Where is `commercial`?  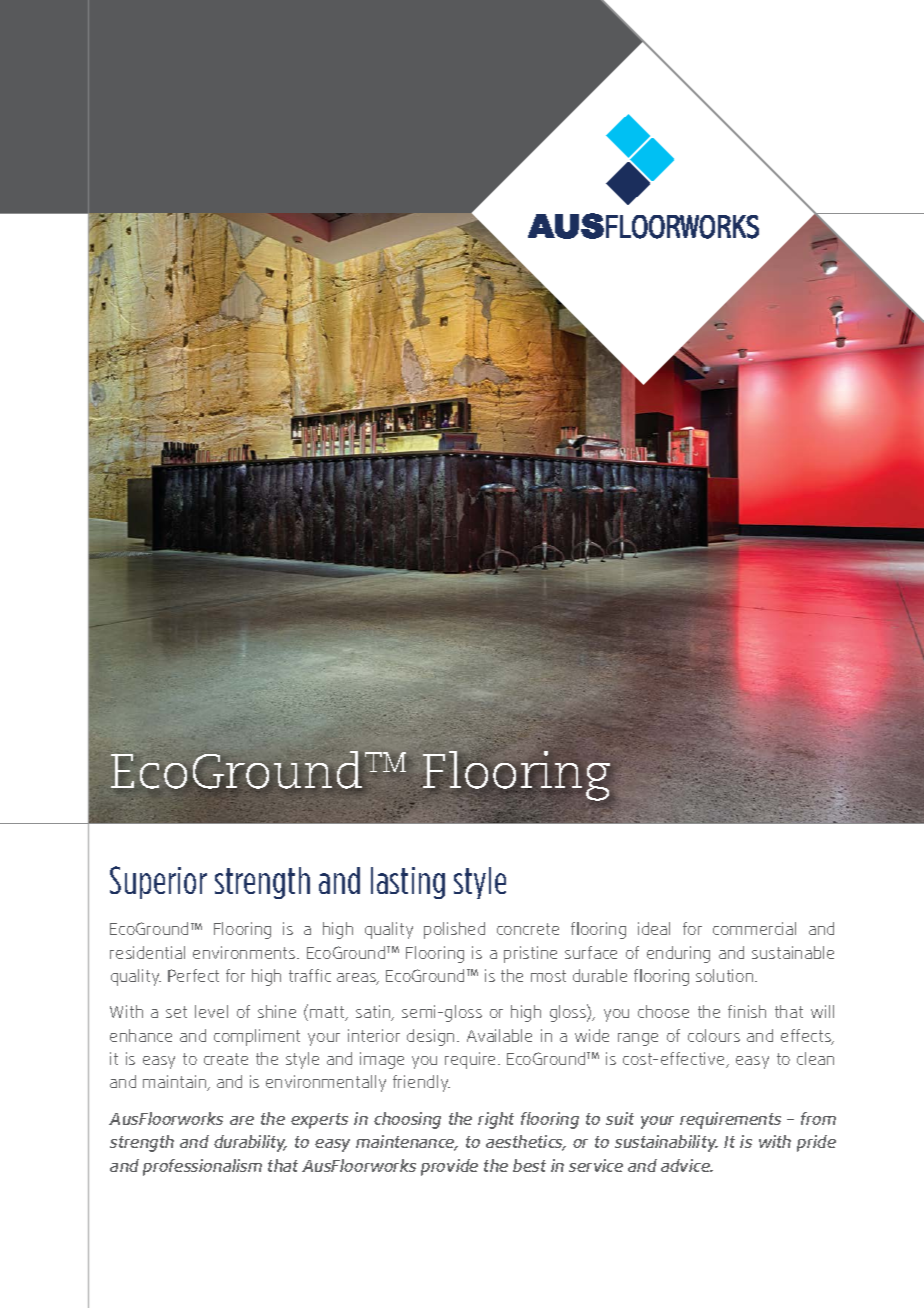
commercial is located at coordinates (754, 928).
